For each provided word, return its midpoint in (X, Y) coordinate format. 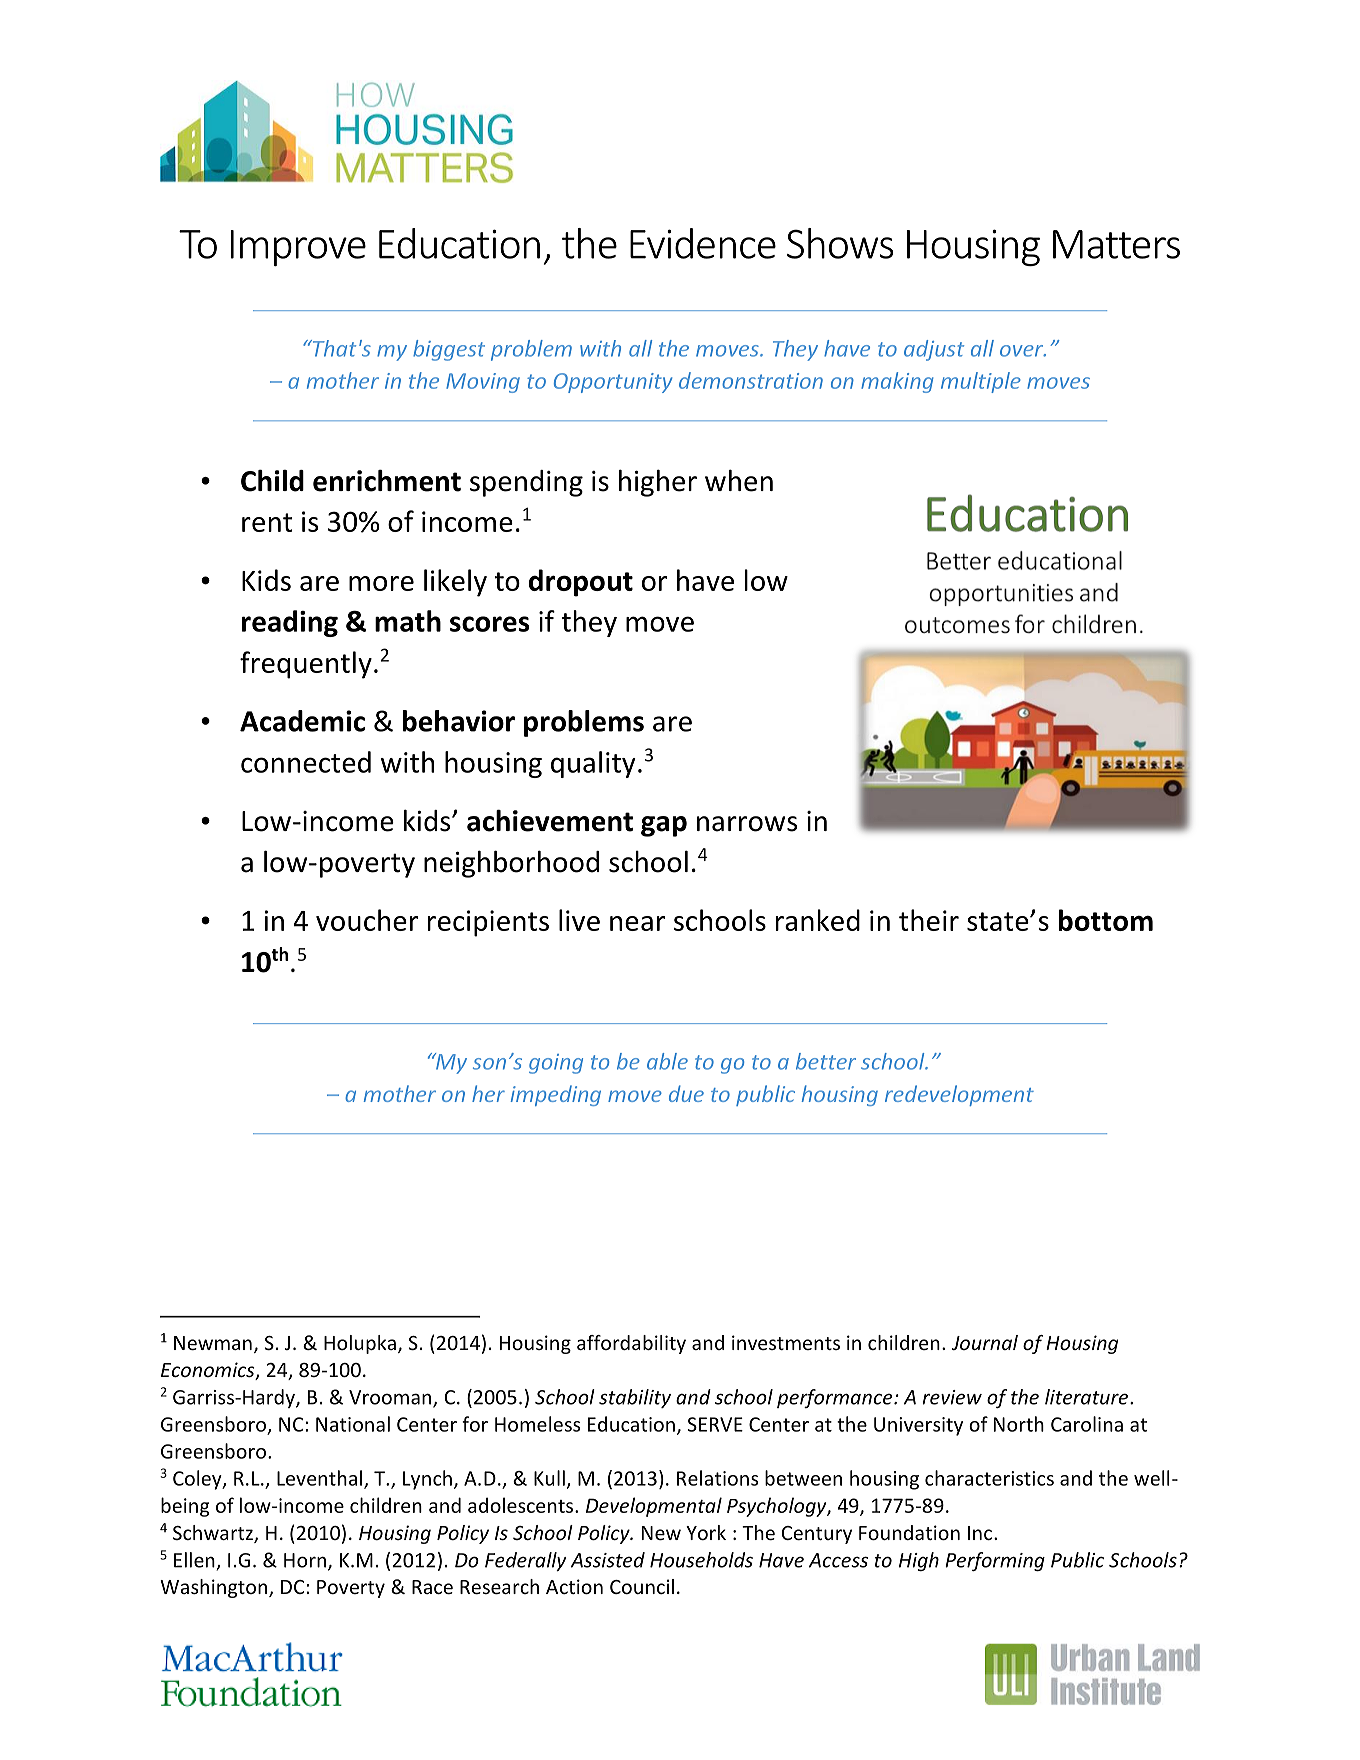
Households (701, 1560)
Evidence (703, 243)
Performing (995, 1561)
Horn (305, 1560)
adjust (934, 350)
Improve (298, 248)
